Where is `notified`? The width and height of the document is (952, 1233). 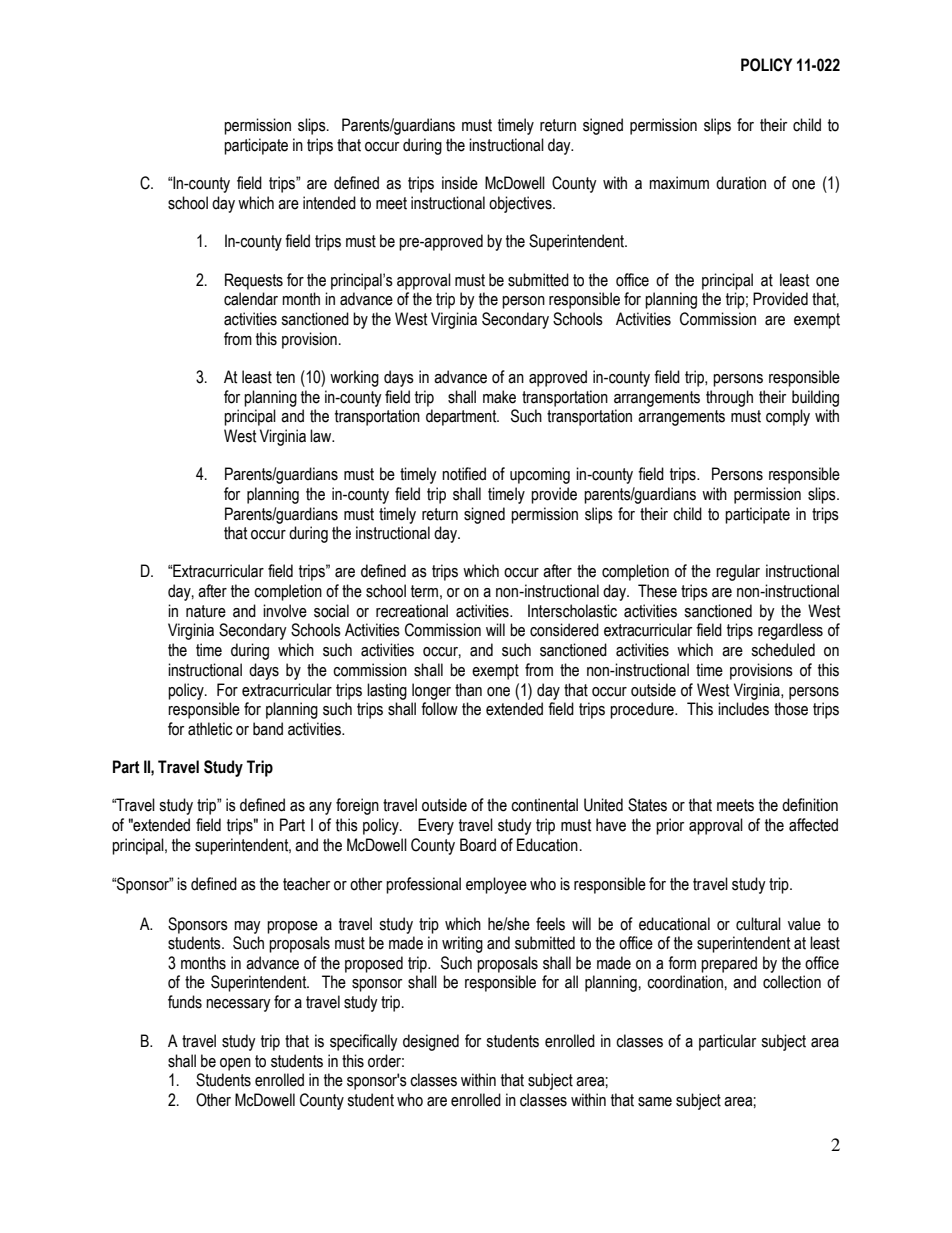
notified is located at coordinates (464, 474).
